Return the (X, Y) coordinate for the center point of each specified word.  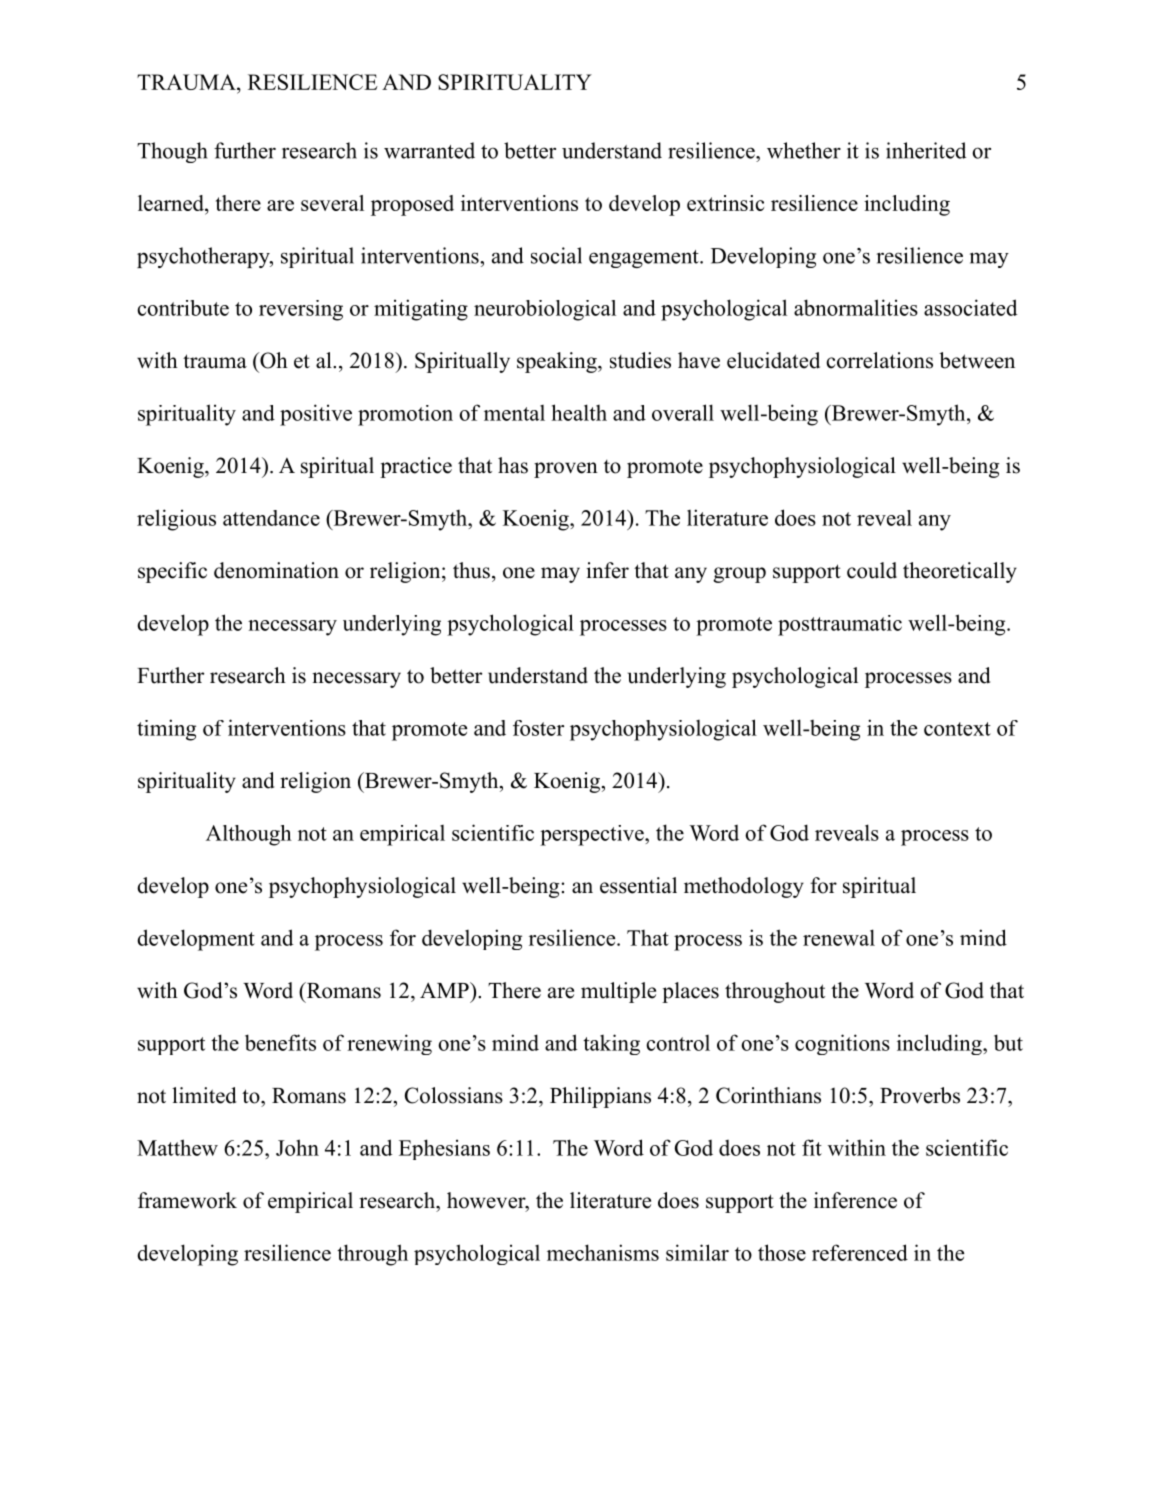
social (556, 255)
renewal (839, 937)
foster (538, 728)
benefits (280, 1042)
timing (166, 730)
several (332, 203)
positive (316, 415)
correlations (880, 360)
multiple (618, 992)
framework (187, 1200)
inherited (926, 150)
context (957, 729)
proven (566, 470)
